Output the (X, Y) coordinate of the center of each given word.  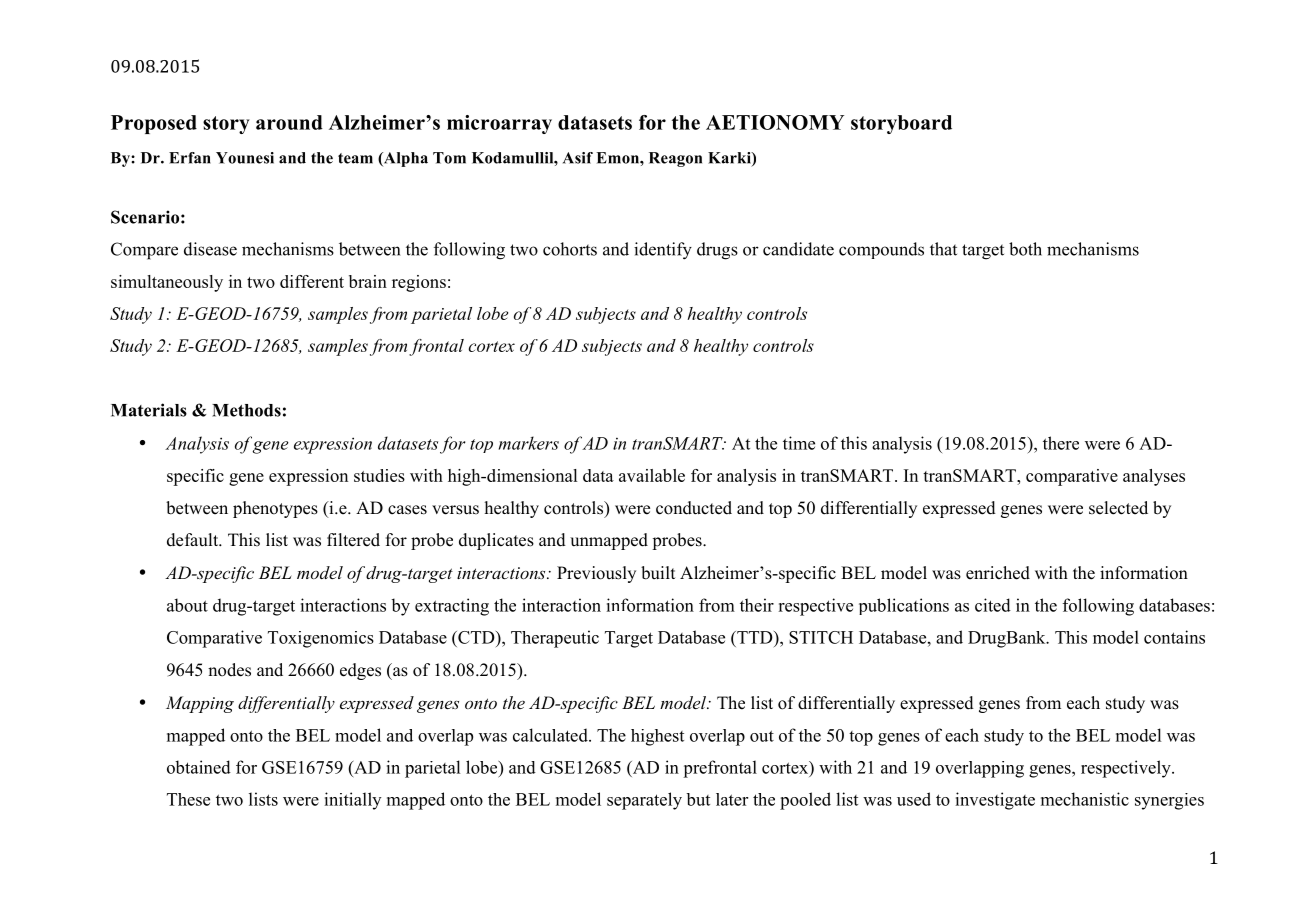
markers (529, 443)
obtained (199, 767)
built (658, 573)
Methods (246, 410)
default (194, 540)
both (1025, 249)
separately (644, 801)
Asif (578, 158)
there (1061, 443)
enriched (998, 573)
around (289, 122)
